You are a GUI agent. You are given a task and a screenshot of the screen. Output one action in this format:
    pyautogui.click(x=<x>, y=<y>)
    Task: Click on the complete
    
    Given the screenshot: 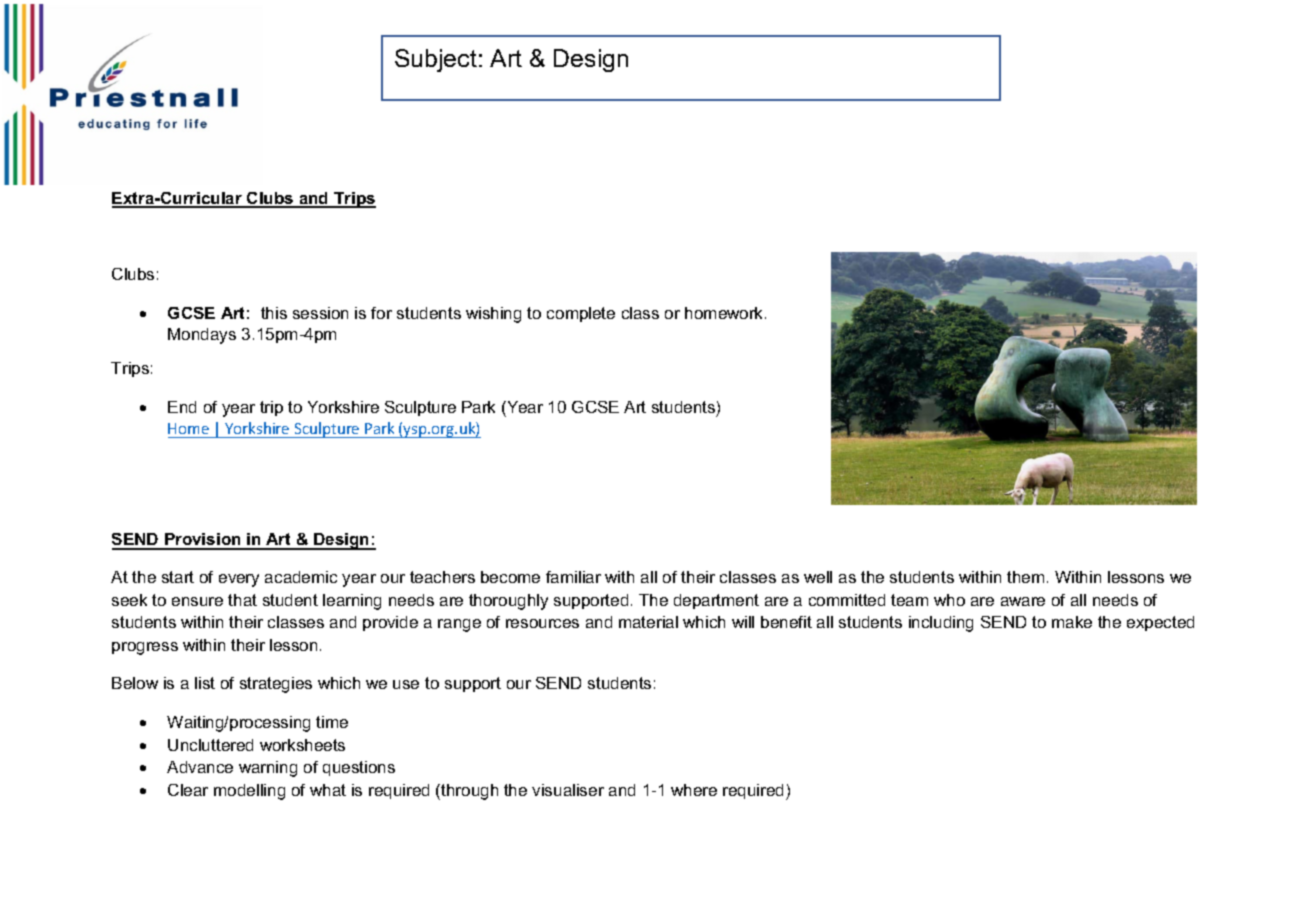 What is the action you would take?
    pyautogui.click(x=581, y=314)
